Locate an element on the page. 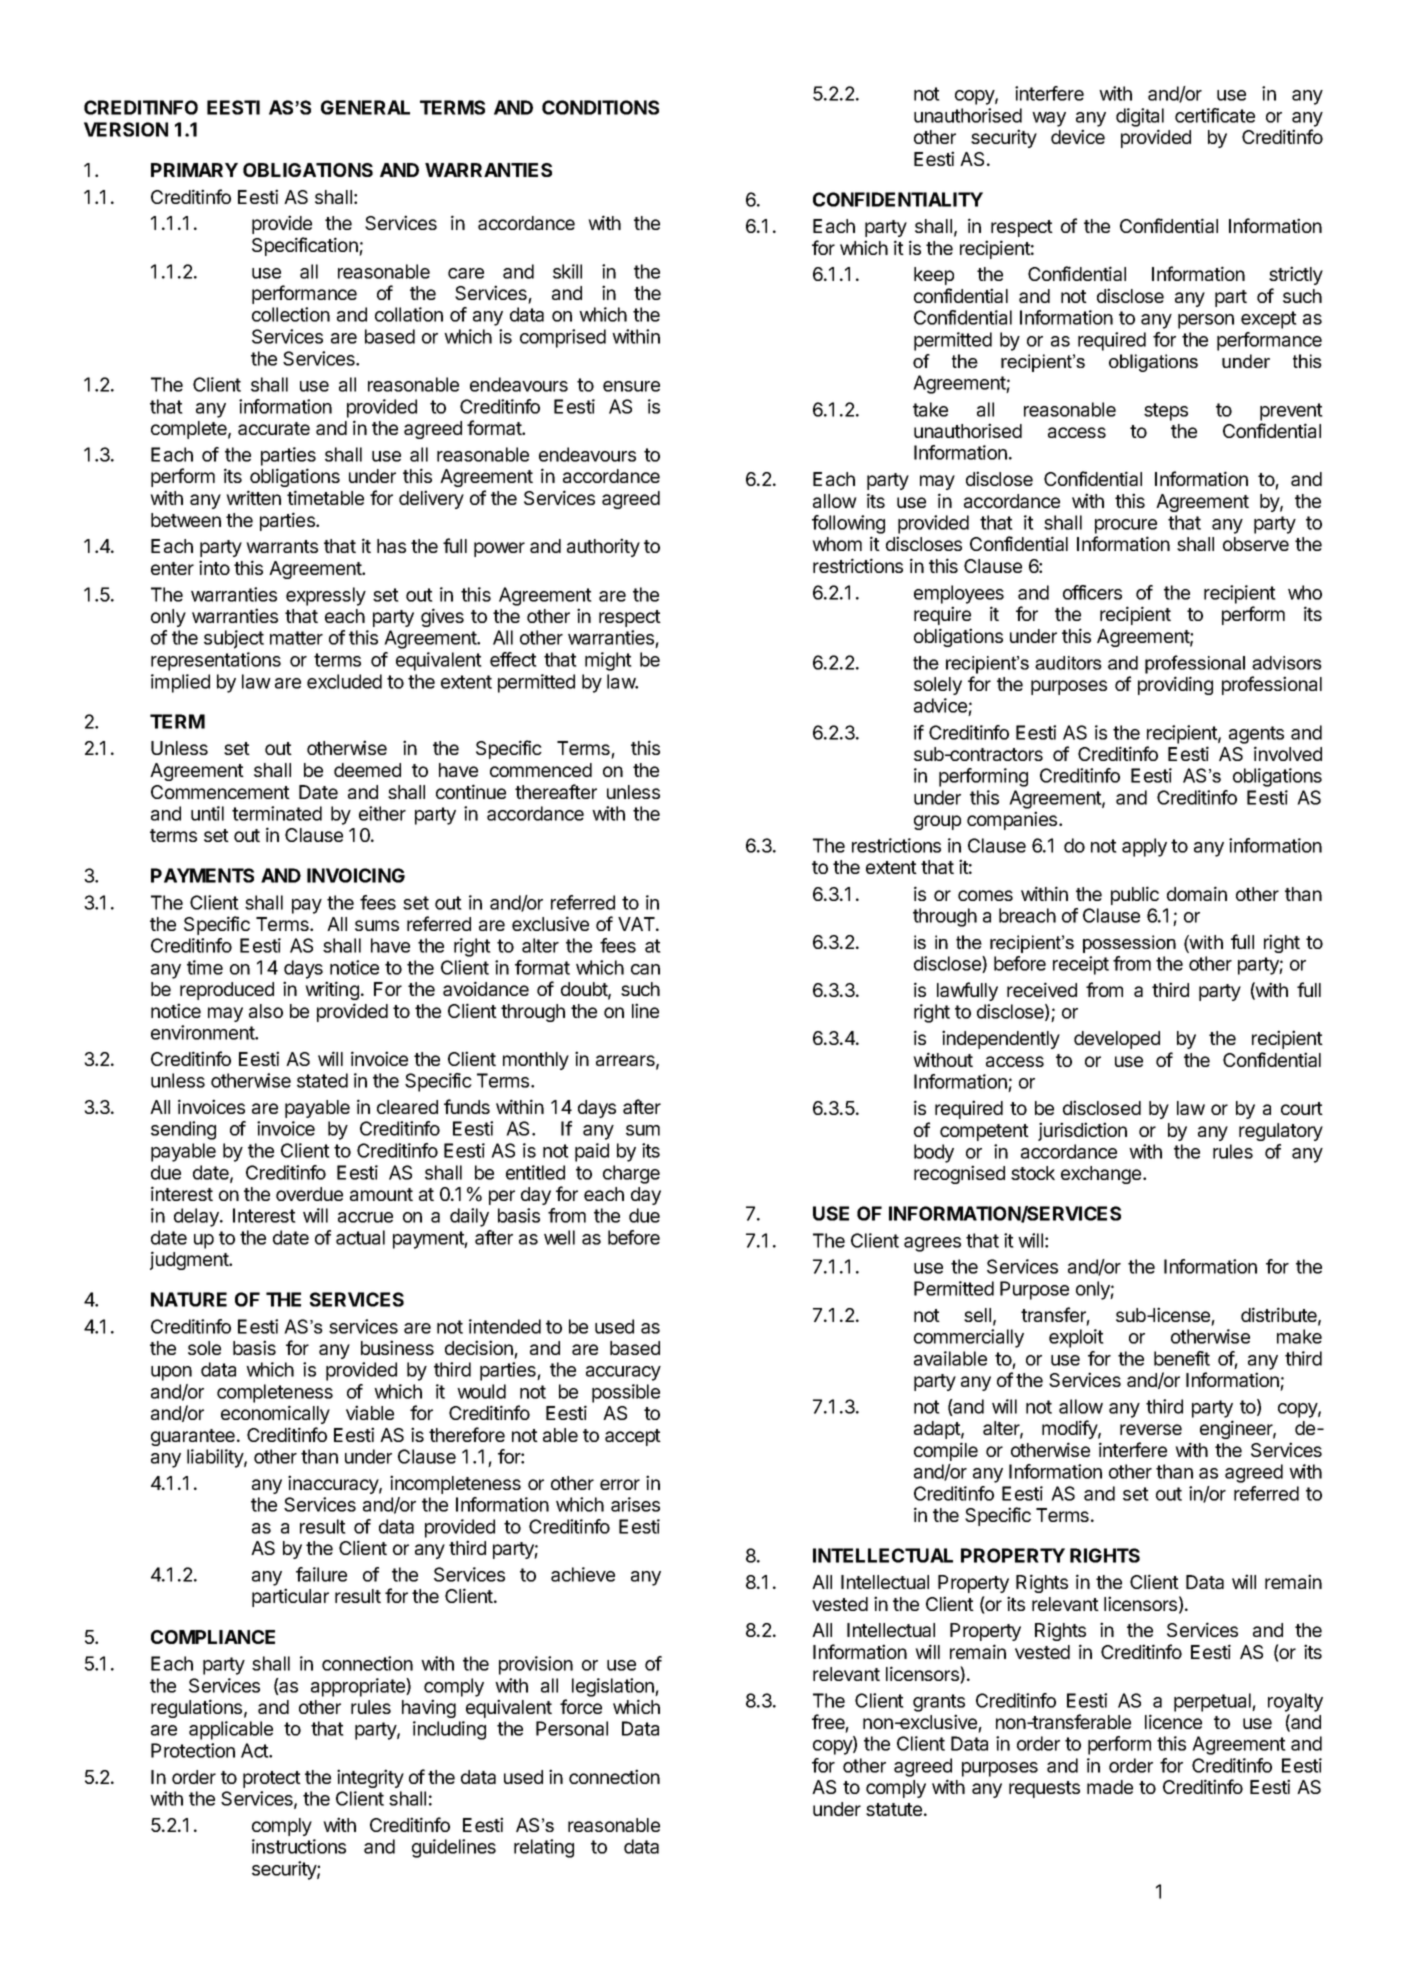 Image resolution: width=1406 pixels, height=1988 pixels. made is located at coordinates (1110, 1787).
